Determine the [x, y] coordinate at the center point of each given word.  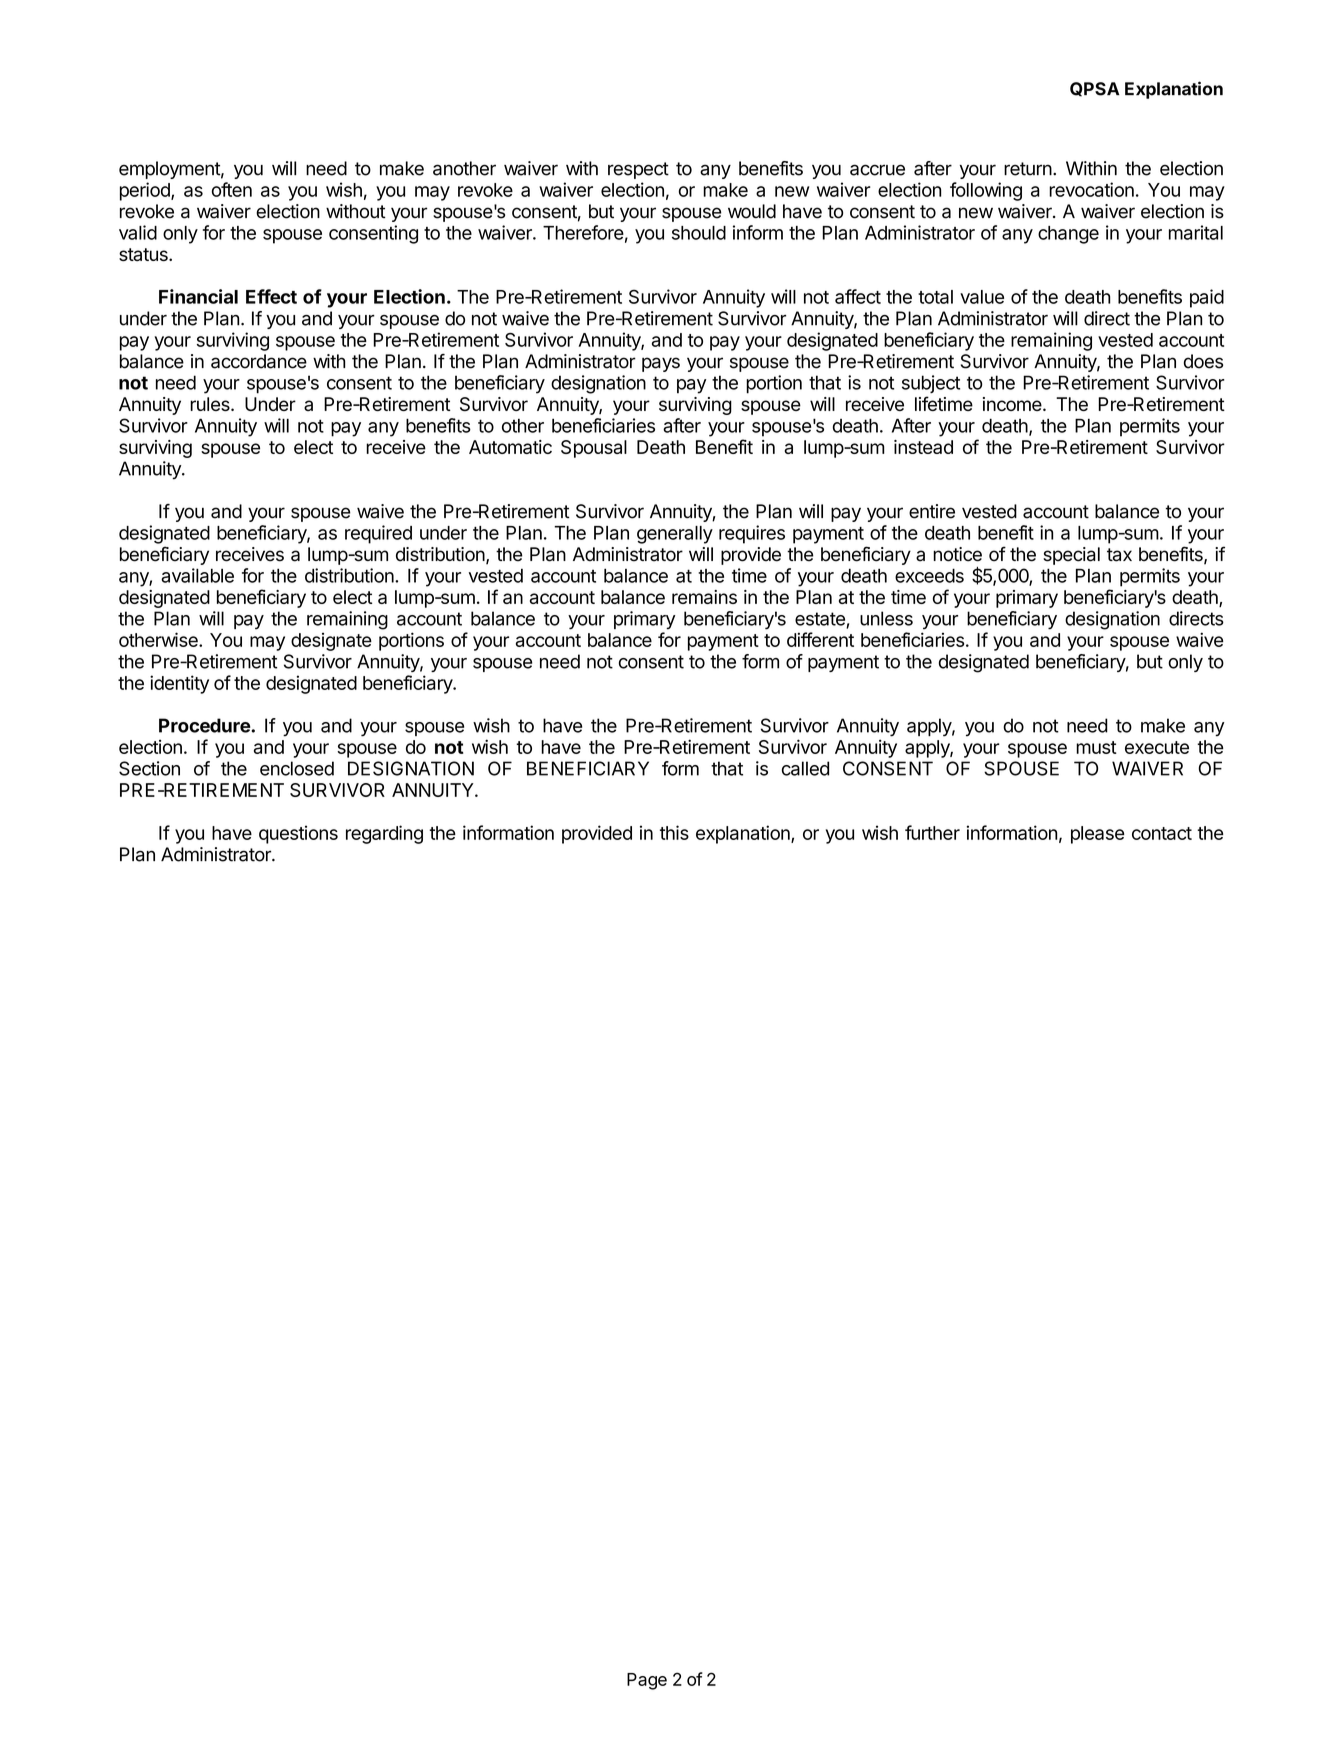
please [1097, 835]
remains [704, 597]
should [699, 233]
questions [298, 834]
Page [647, 1681]
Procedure [205, 725]
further [932, 832]
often [232, 189]
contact [1162, 833]
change [1068, 235]
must [1096, 747]
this [674, 832]
